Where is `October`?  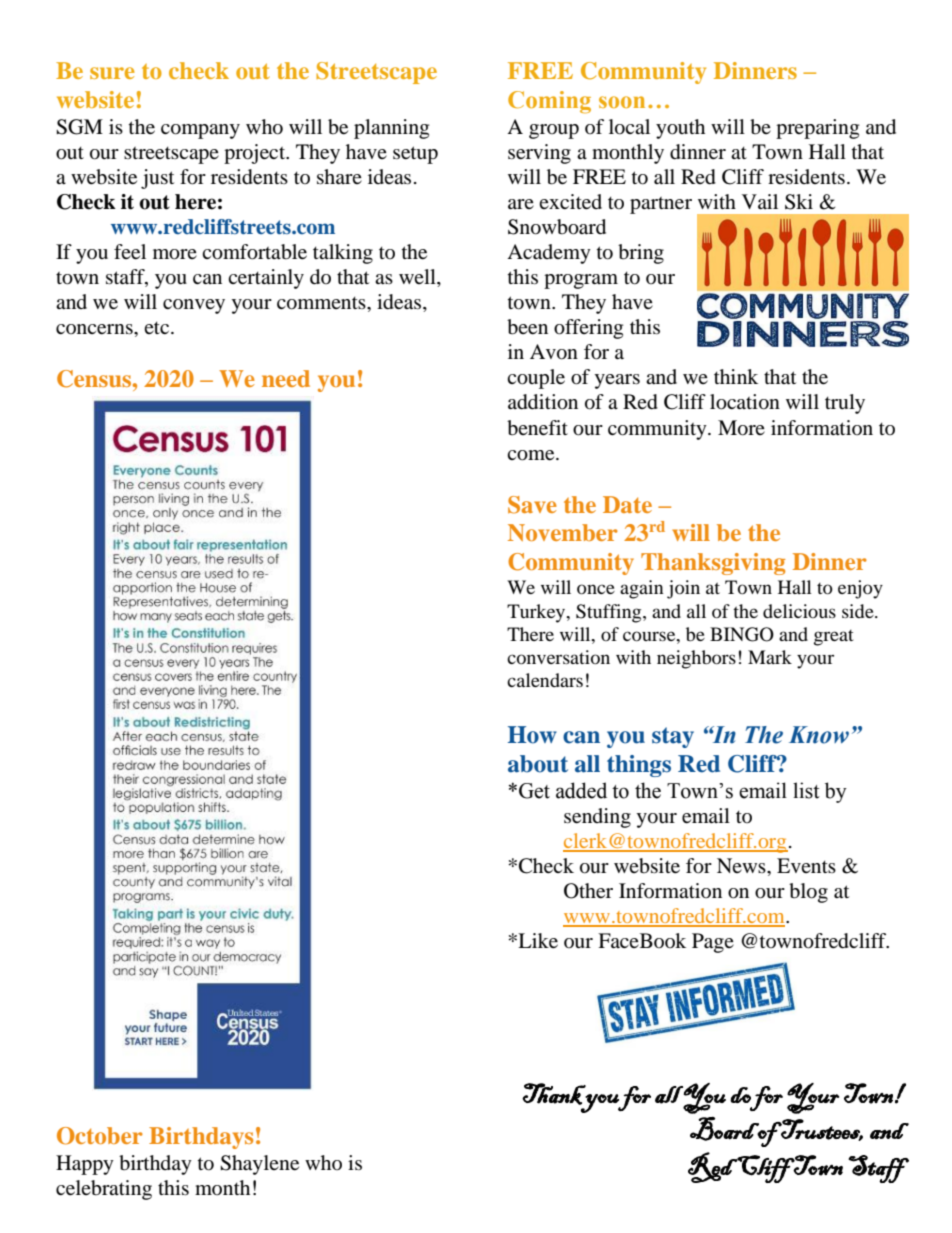
October is located at coordinates (100, 1136).
